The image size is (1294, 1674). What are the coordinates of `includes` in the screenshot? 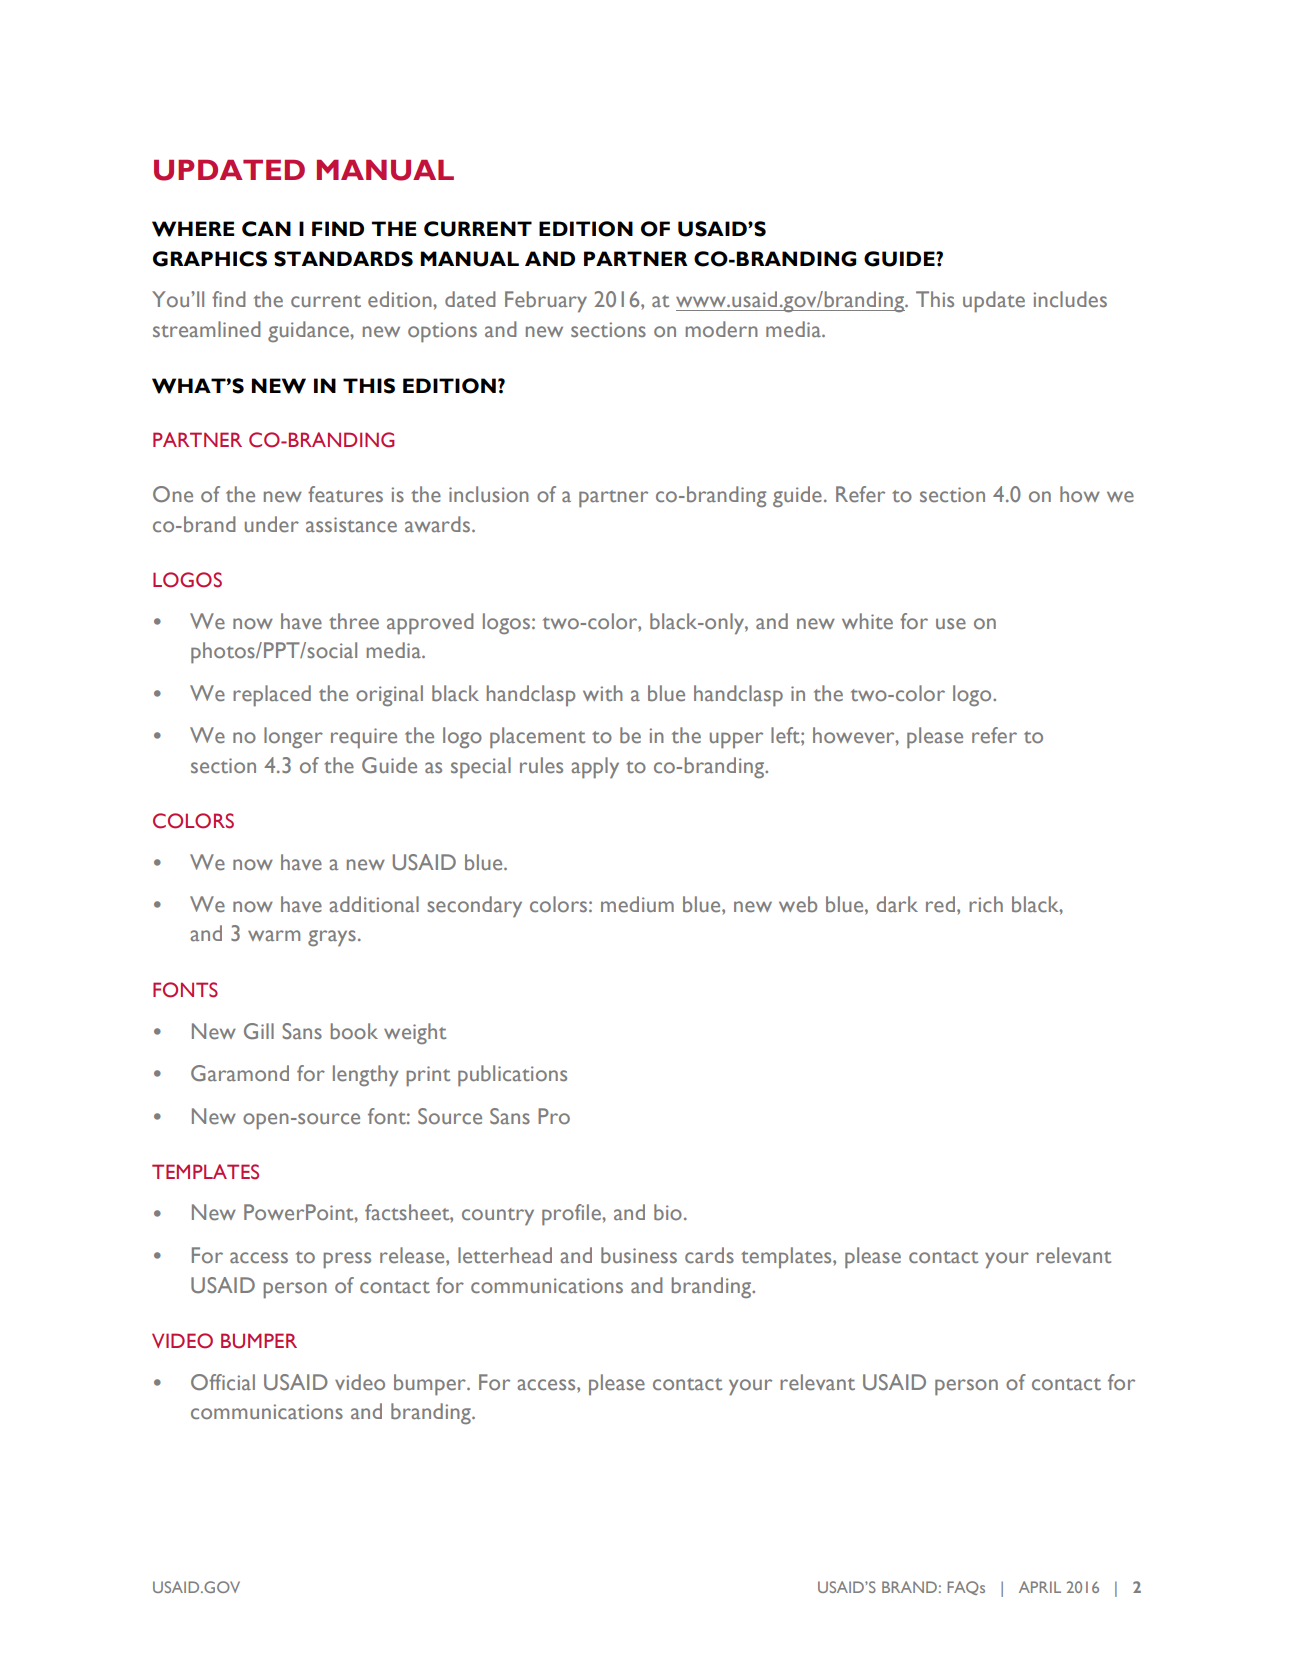 It's located at (1070, 299).
